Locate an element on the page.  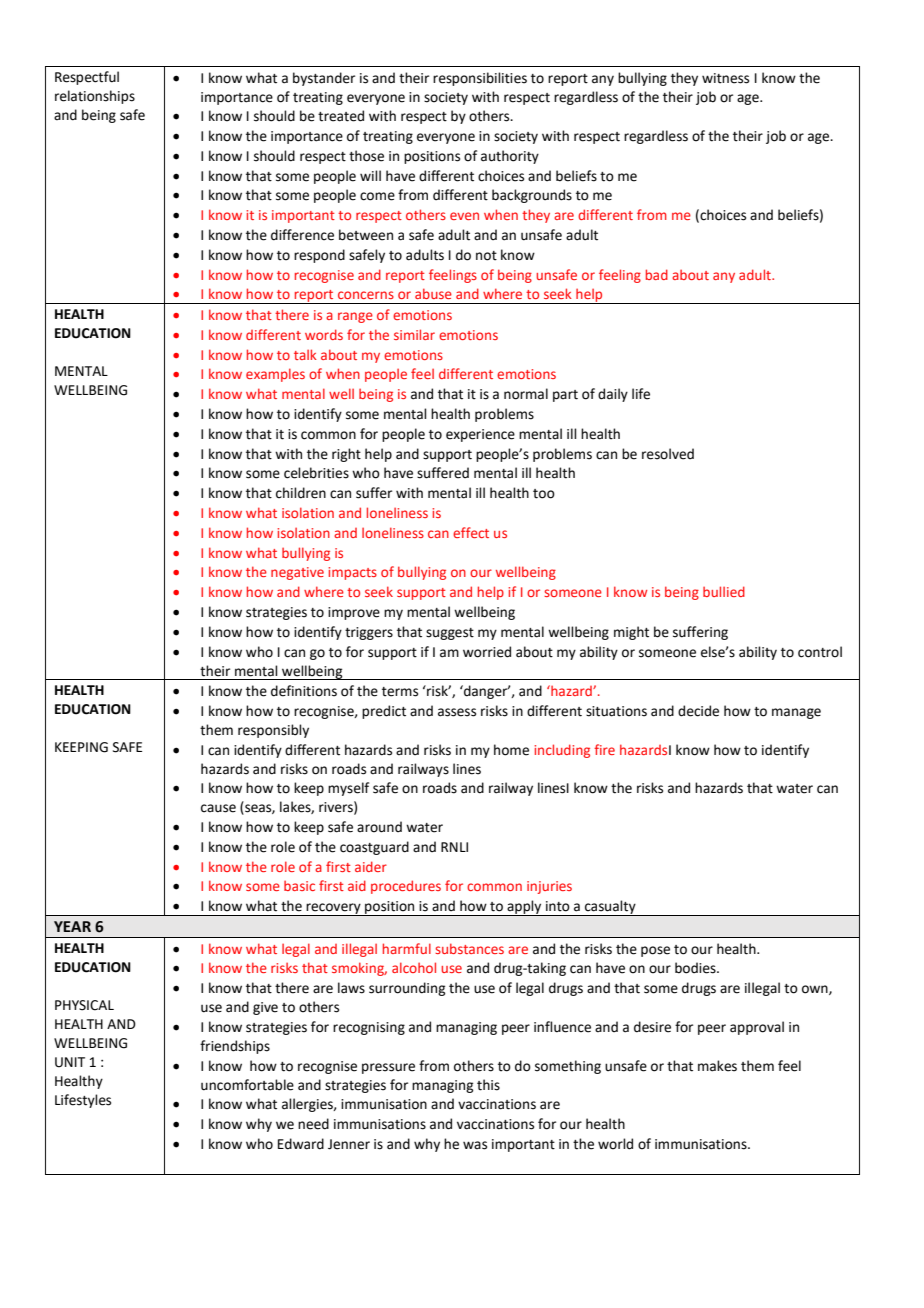
responsibilities is located at coordinates (480, 79).
